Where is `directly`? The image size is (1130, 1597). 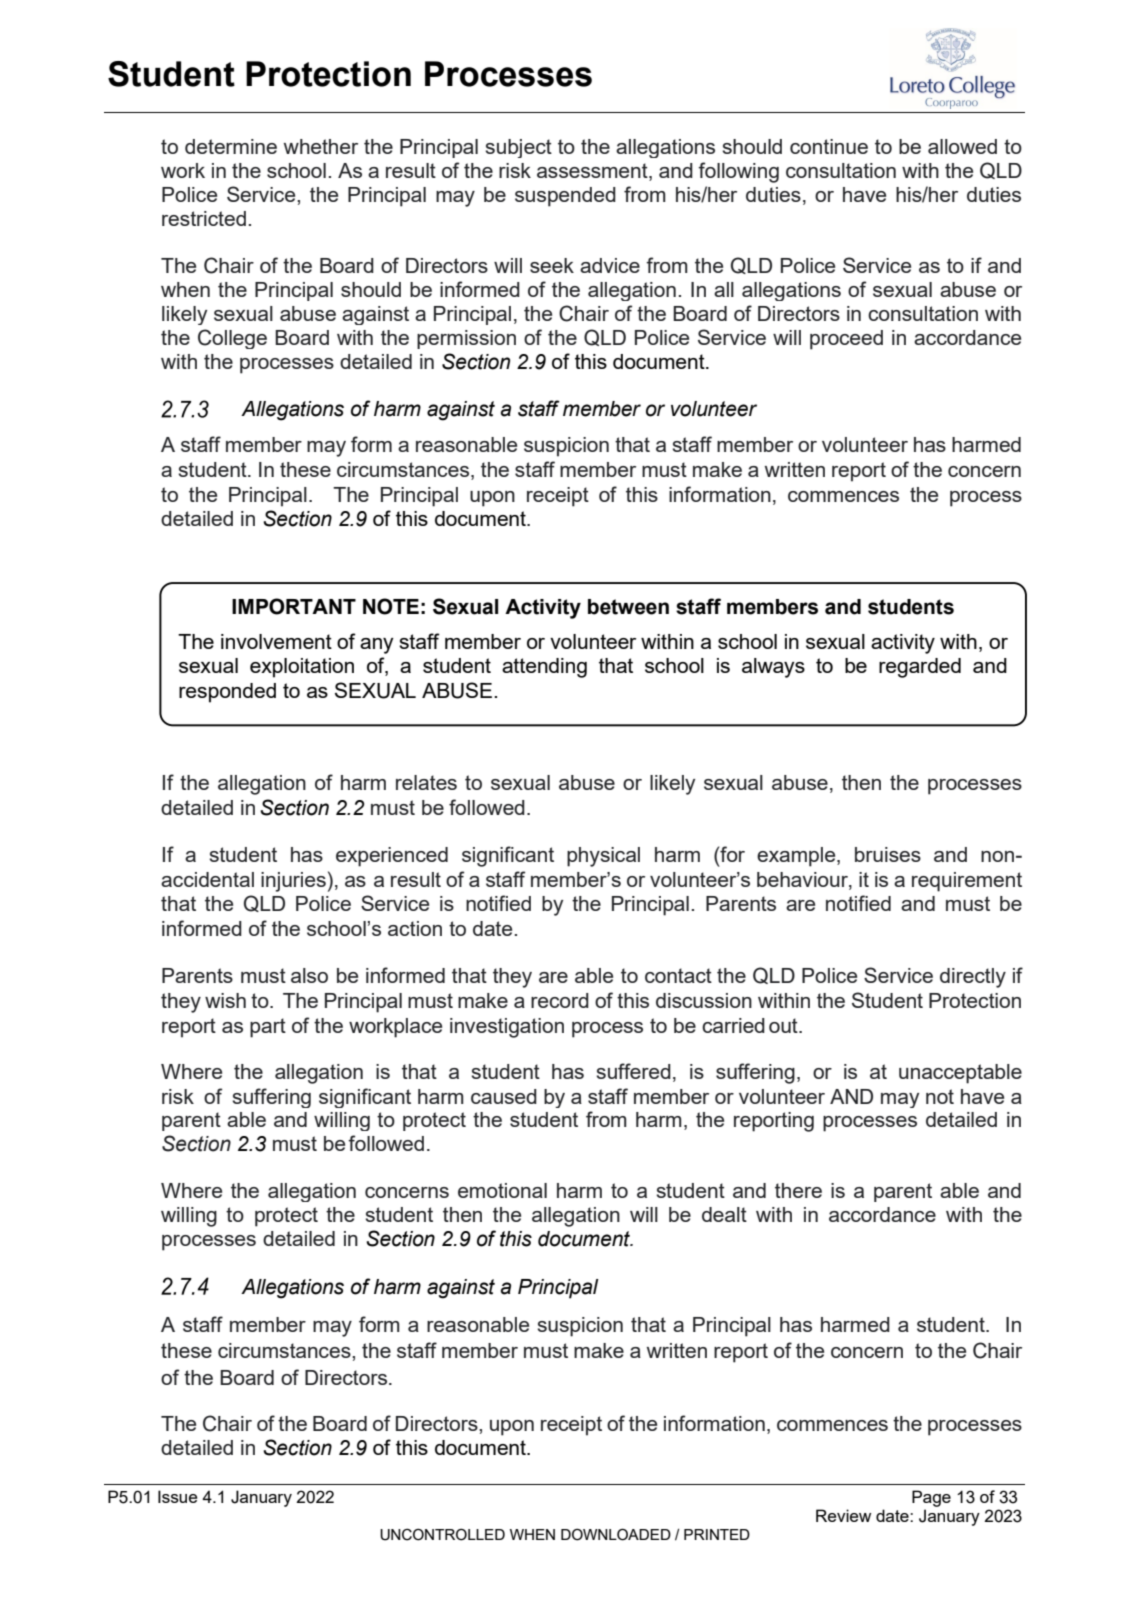 directly is located at coordinates (973, 978).
